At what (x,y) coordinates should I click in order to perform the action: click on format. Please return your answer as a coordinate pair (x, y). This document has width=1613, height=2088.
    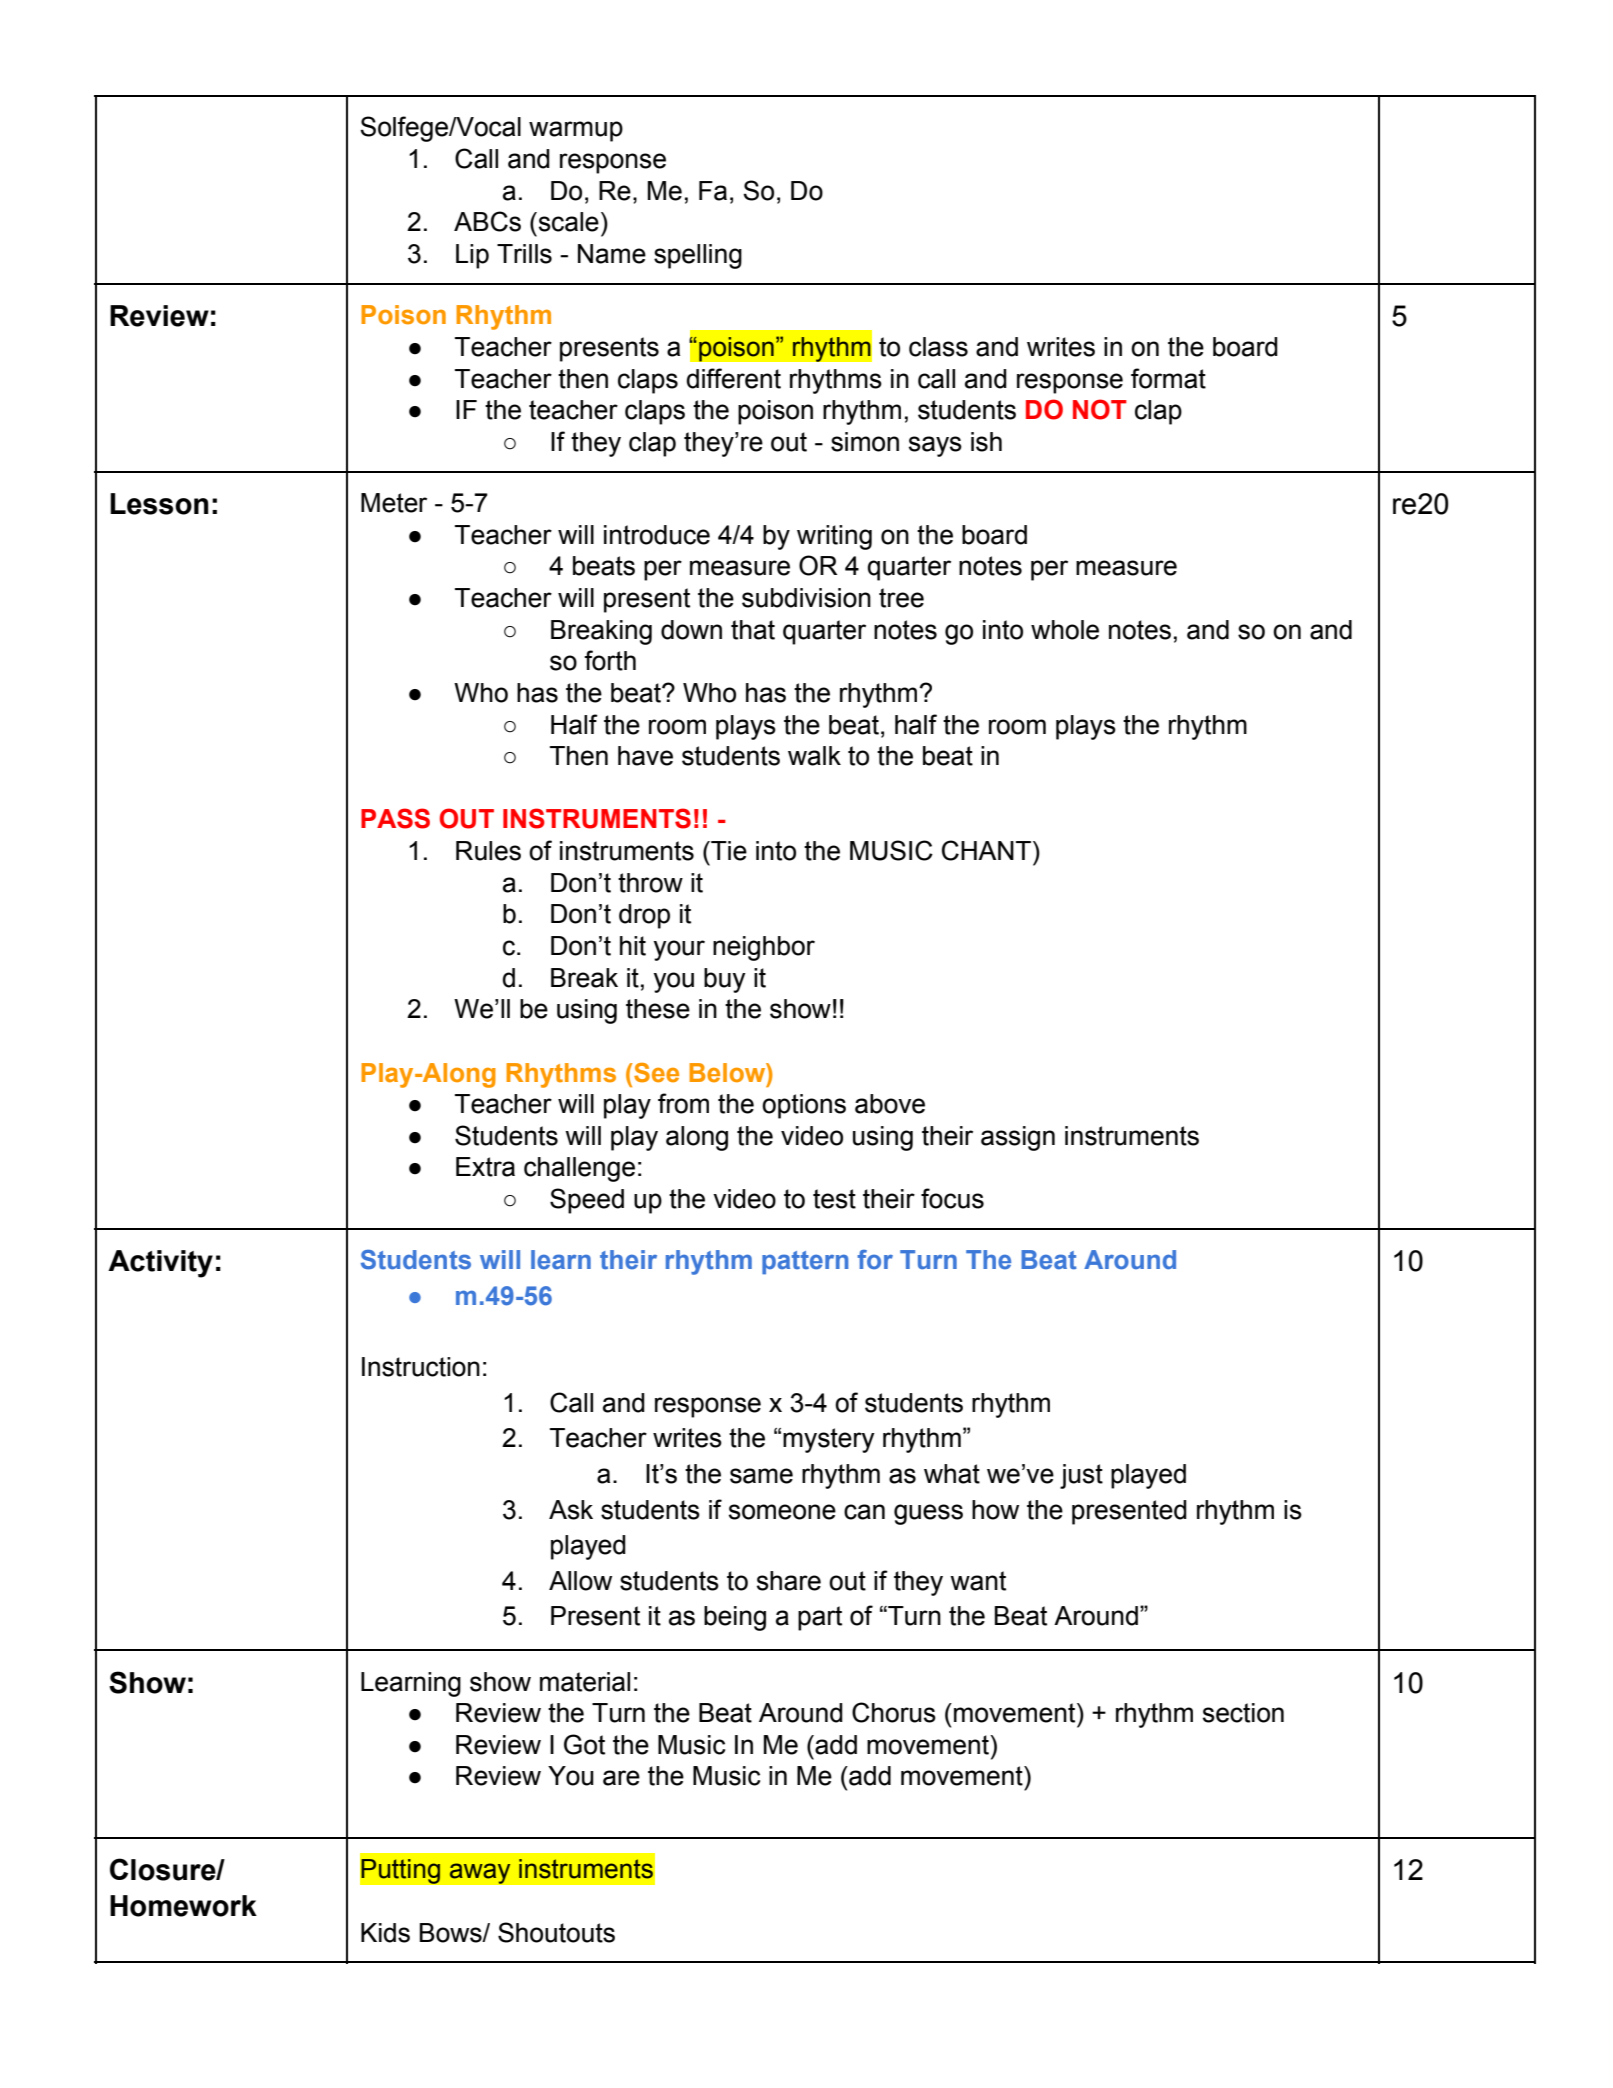
    Looking at the image, I should click on (1168, 378).
